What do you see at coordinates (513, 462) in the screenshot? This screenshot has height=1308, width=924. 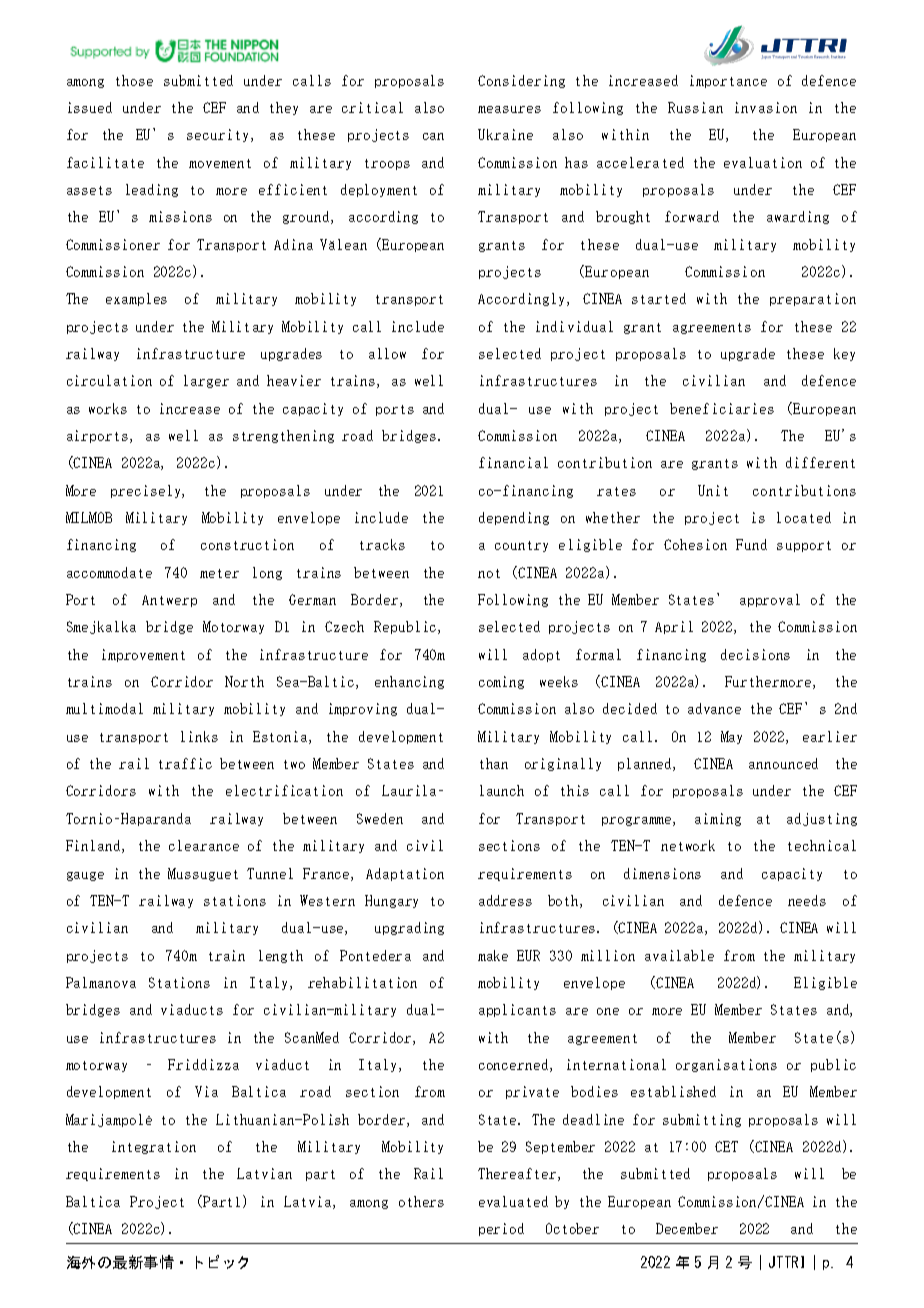 I see `financial` at bounding box center [513, 462].
